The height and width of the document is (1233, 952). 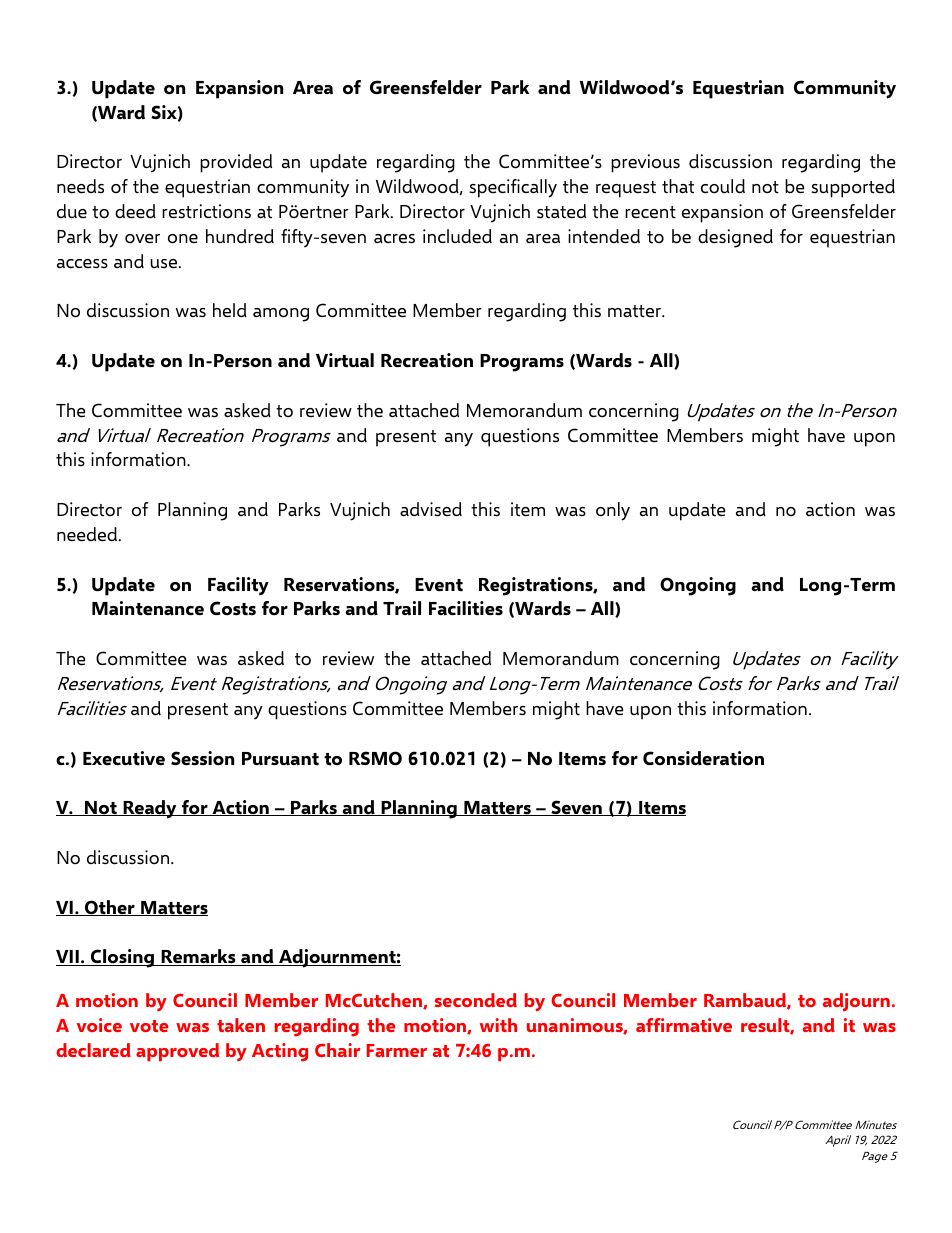 I want to click on affirmative, so click(x=684, y=1025).
